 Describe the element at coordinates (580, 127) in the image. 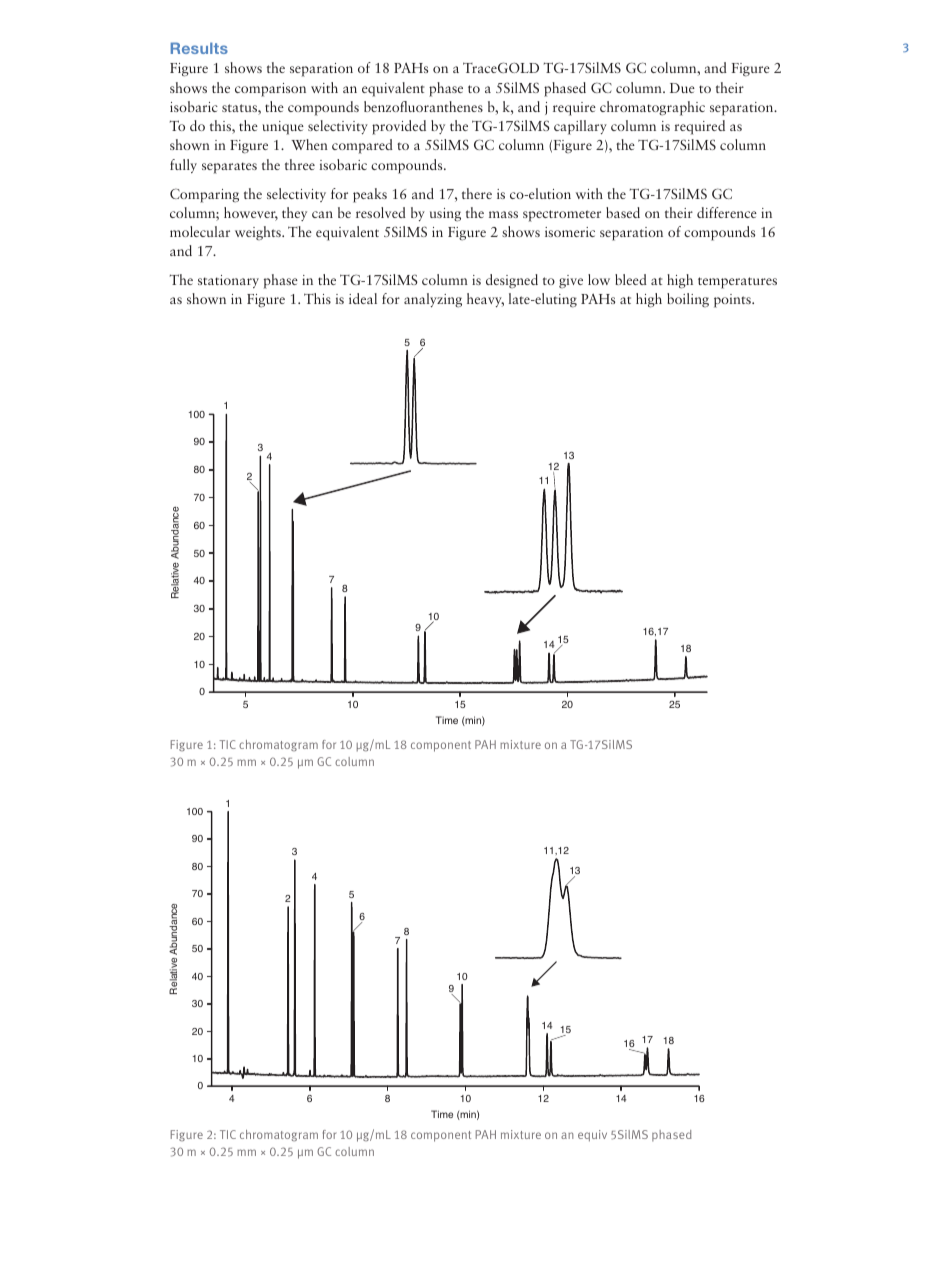

I see `capillary` at that location.
